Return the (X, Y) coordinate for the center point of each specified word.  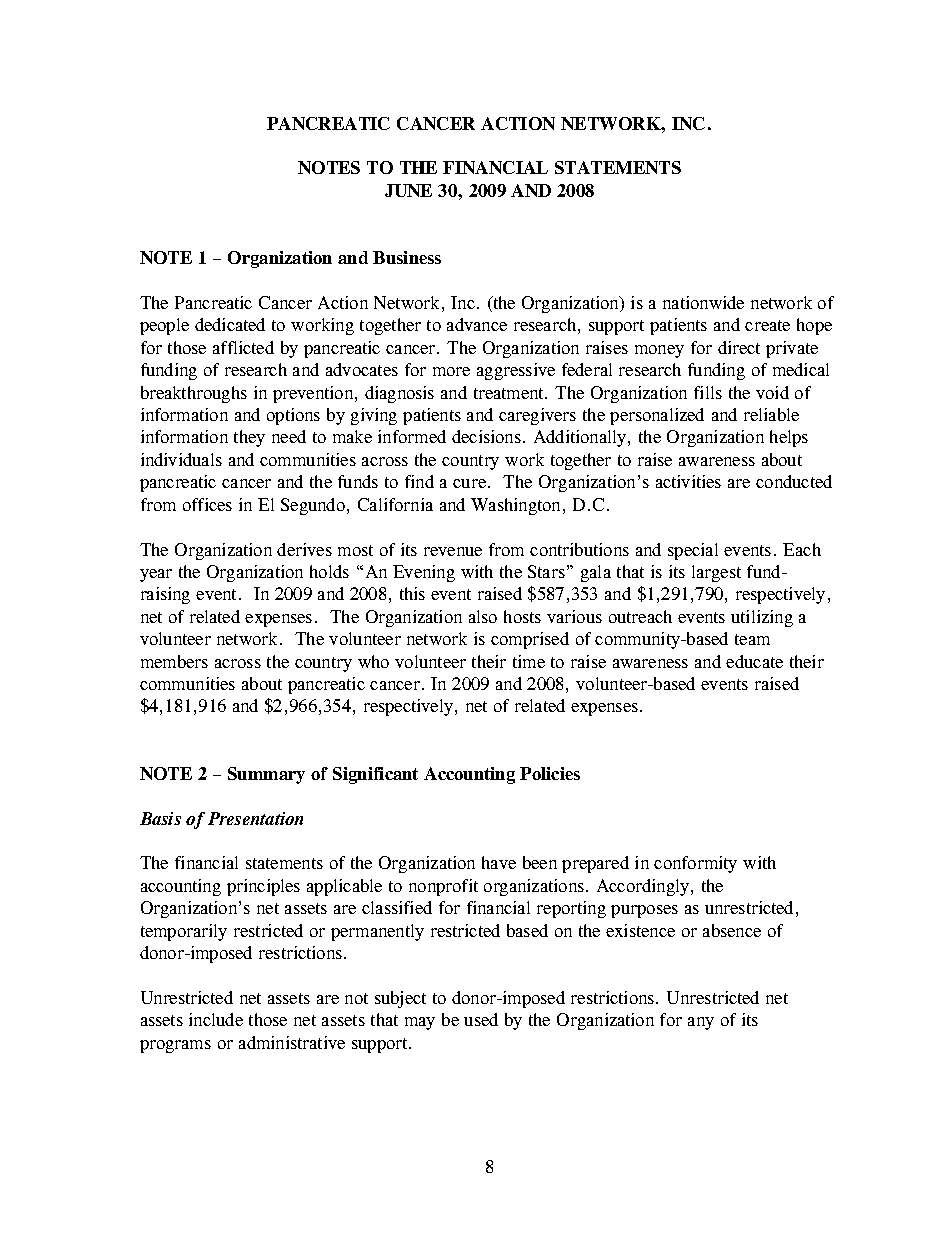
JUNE (408, 190)
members (174, 661)
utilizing (762, 618)
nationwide (703, 302)
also (483, 616)
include (216, 1019)
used (481, 1019)
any (701, 1023)
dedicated (230, 324)
